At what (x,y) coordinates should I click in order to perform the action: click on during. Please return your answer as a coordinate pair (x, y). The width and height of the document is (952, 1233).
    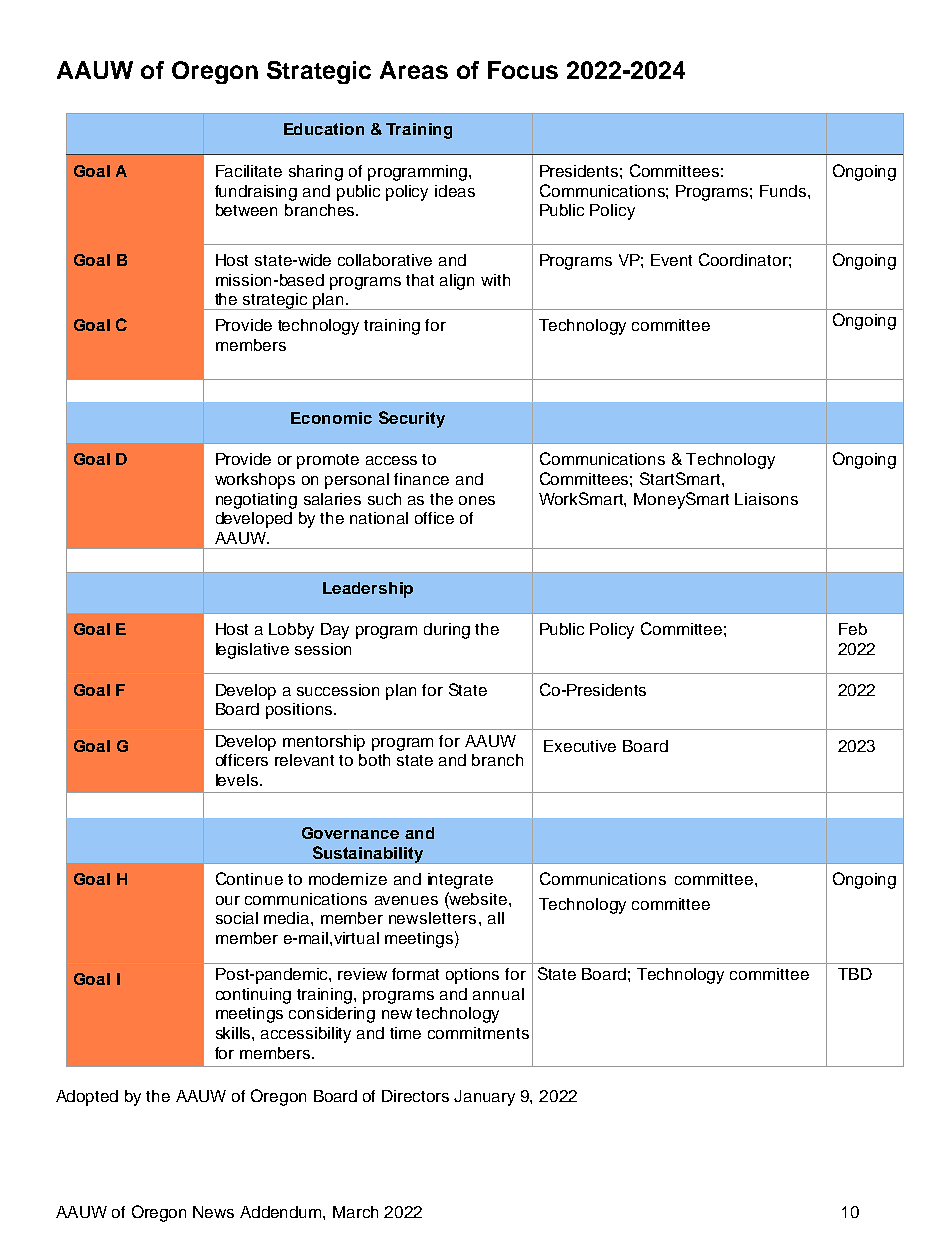
    Looking at the image, I should click on (447, 631).
